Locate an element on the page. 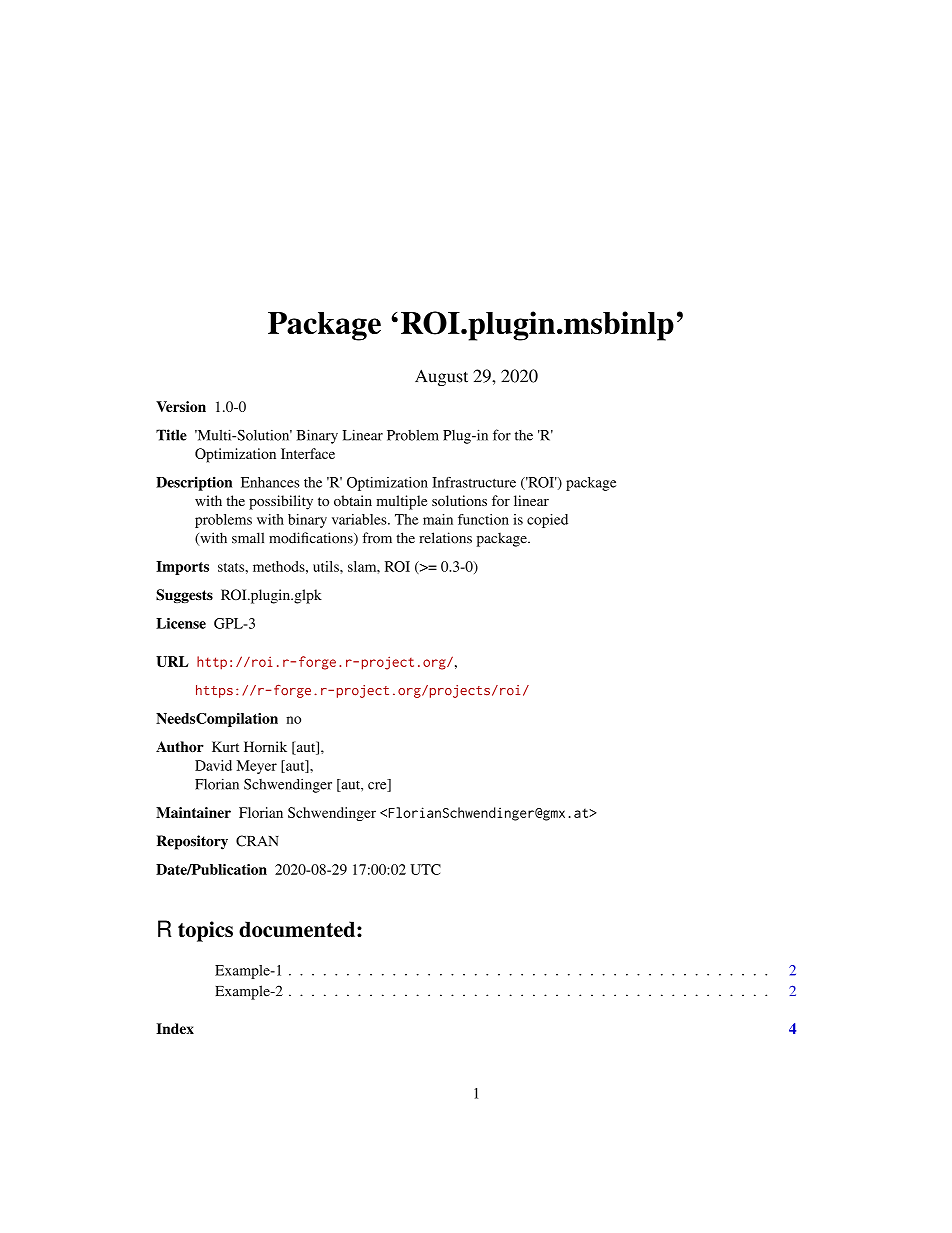  relations is located at coordinates (445, 538).
